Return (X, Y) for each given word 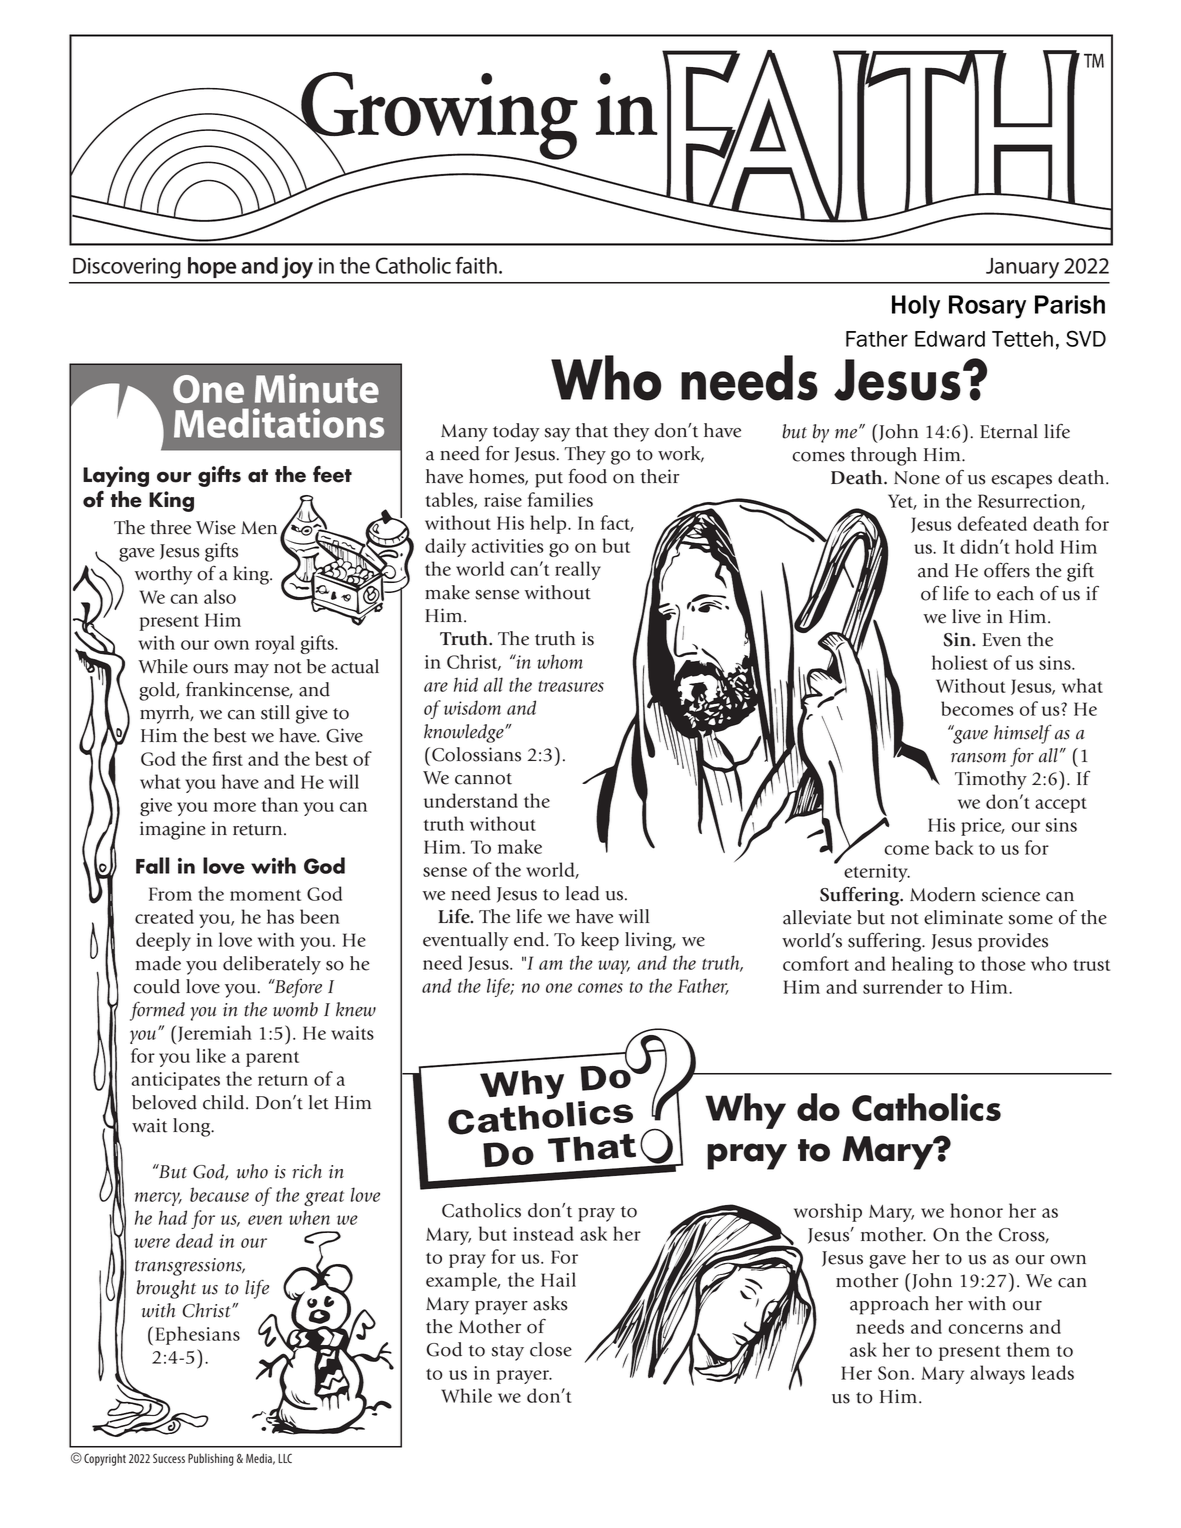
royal (275, 644)
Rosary (987, 307)
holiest (960, 662)
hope (212, 267)
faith (476, 265)
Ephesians (197, 1335)
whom (560, 661)
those (1003, 963)
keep (600, 941)
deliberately (272, 965)
